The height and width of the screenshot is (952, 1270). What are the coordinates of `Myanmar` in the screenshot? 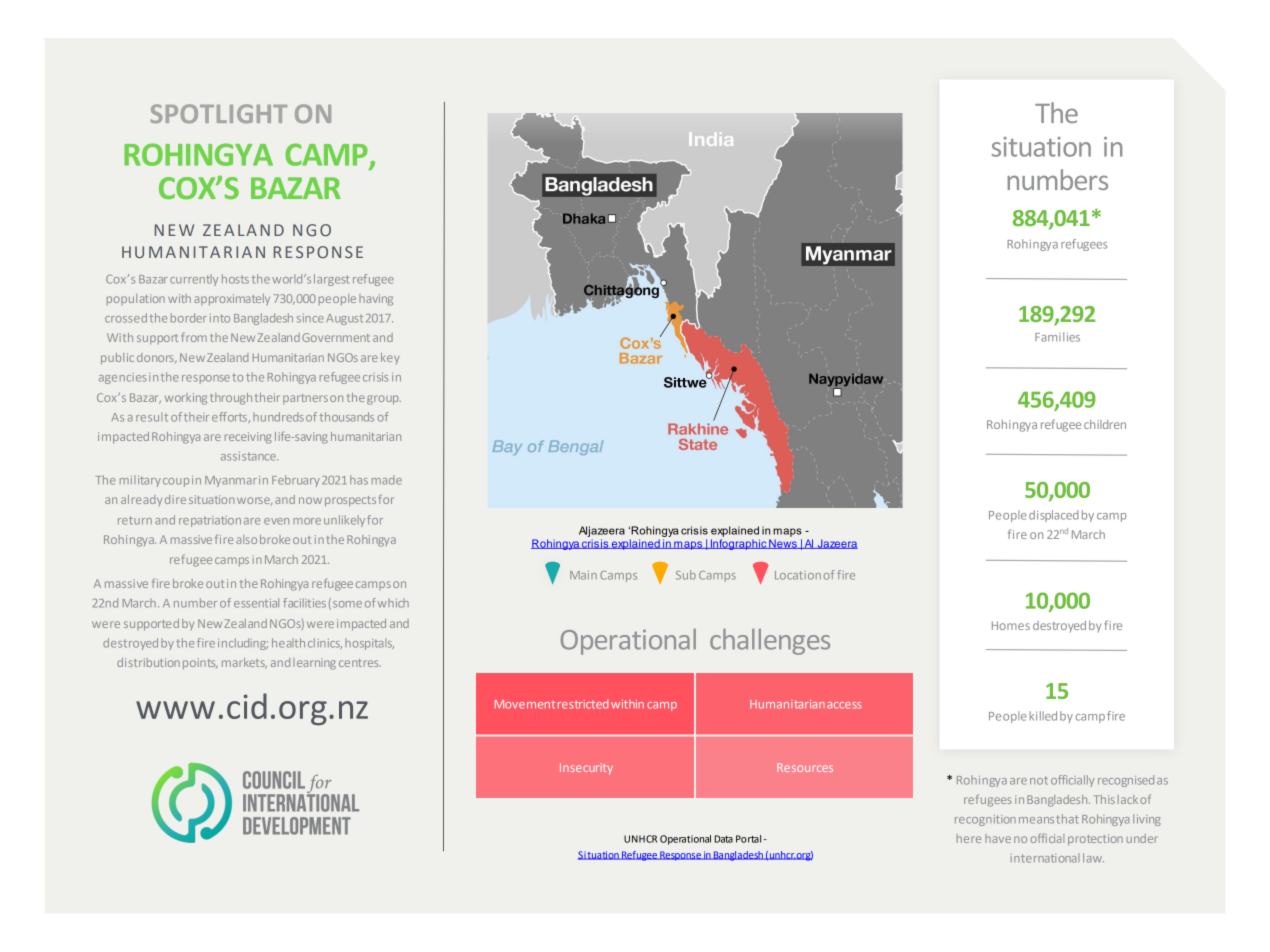 It's located at (231, 481).
